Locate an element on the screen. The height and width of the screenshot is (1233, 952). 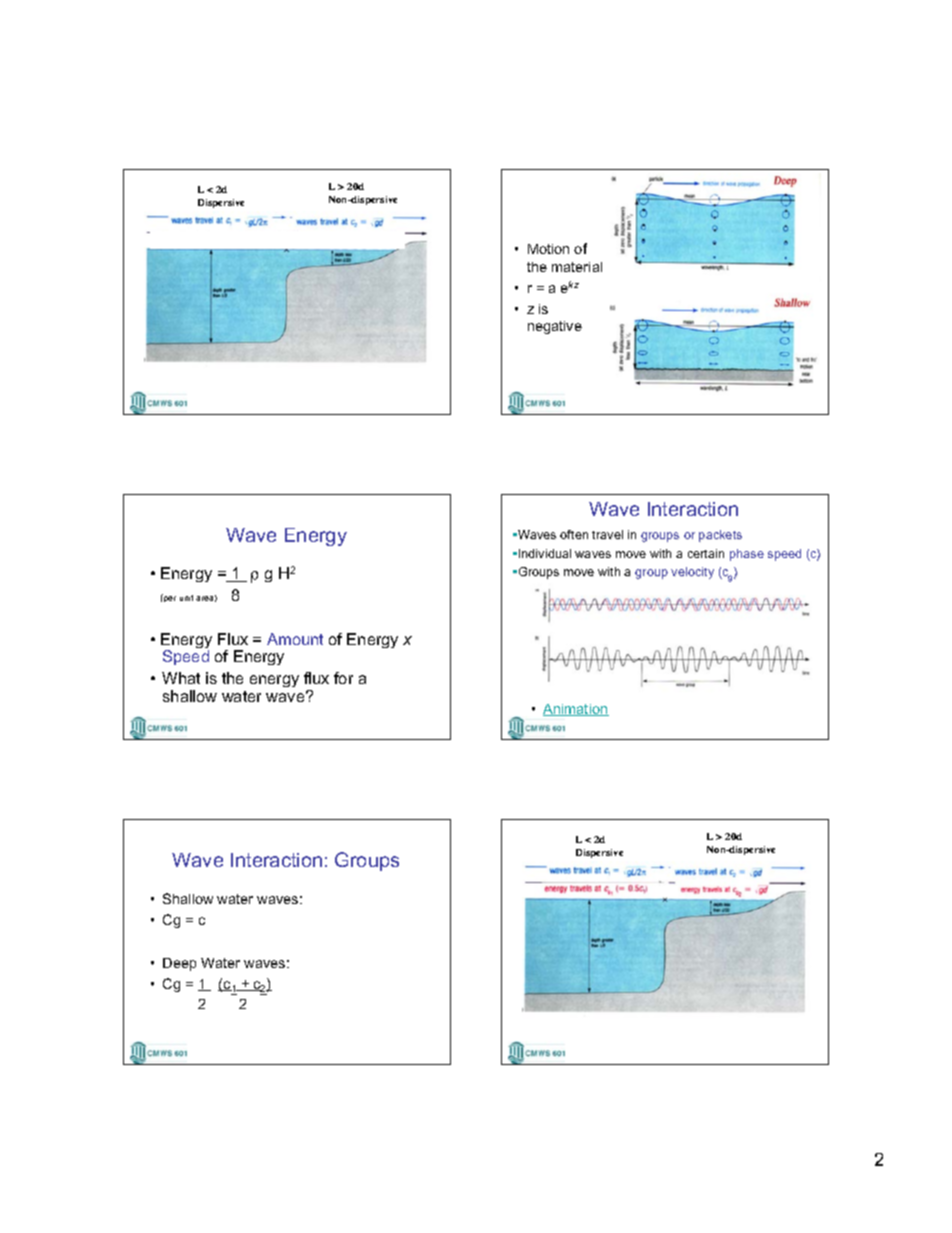
material is located at coordinates (577, 267).
